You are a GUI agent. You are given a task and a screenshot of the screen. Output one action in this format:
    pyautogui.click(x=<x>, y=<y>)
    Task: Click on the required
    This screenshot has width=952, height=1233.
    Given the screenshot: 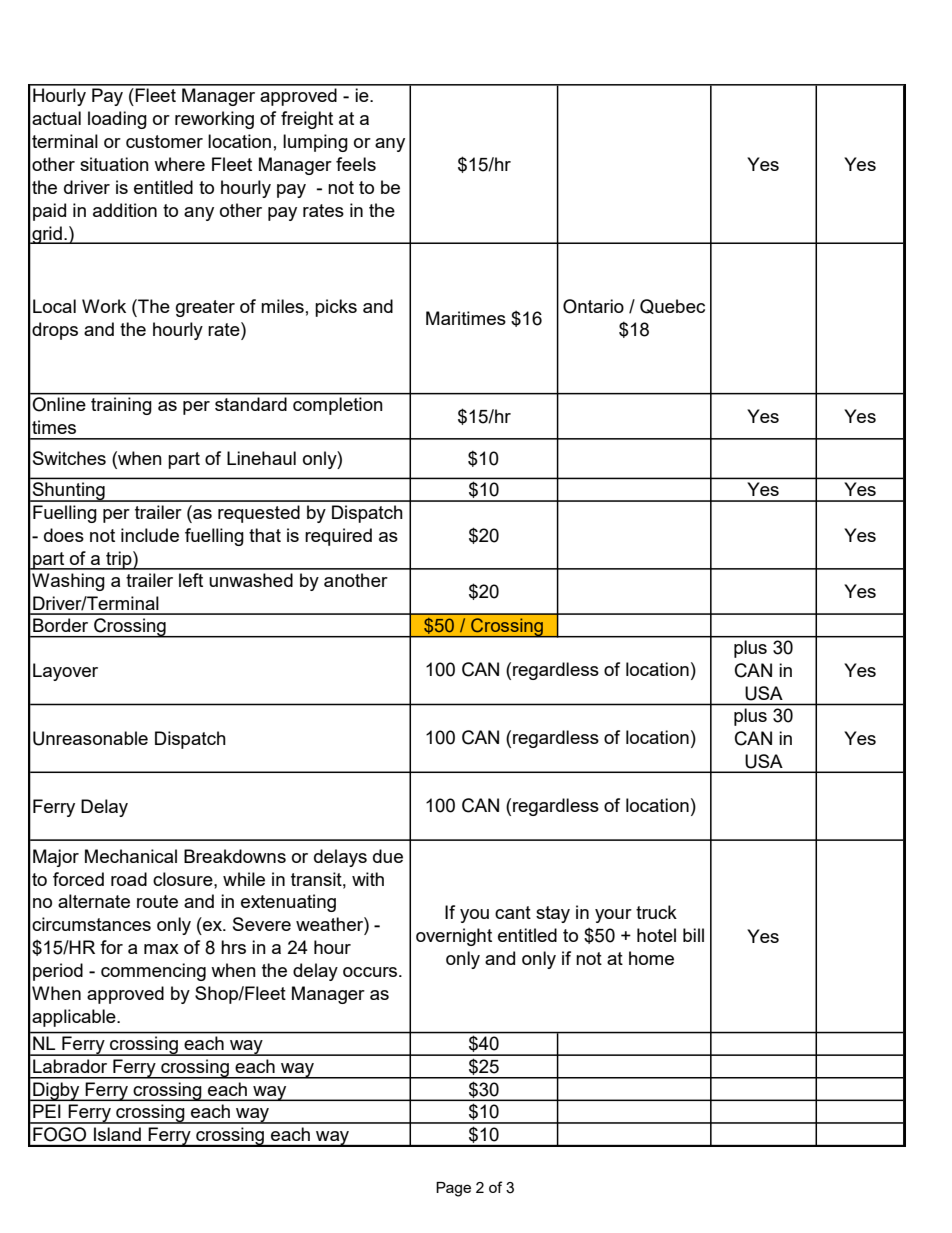 What is the action you would take?
    pyautogui.click(x=338, y=537)
